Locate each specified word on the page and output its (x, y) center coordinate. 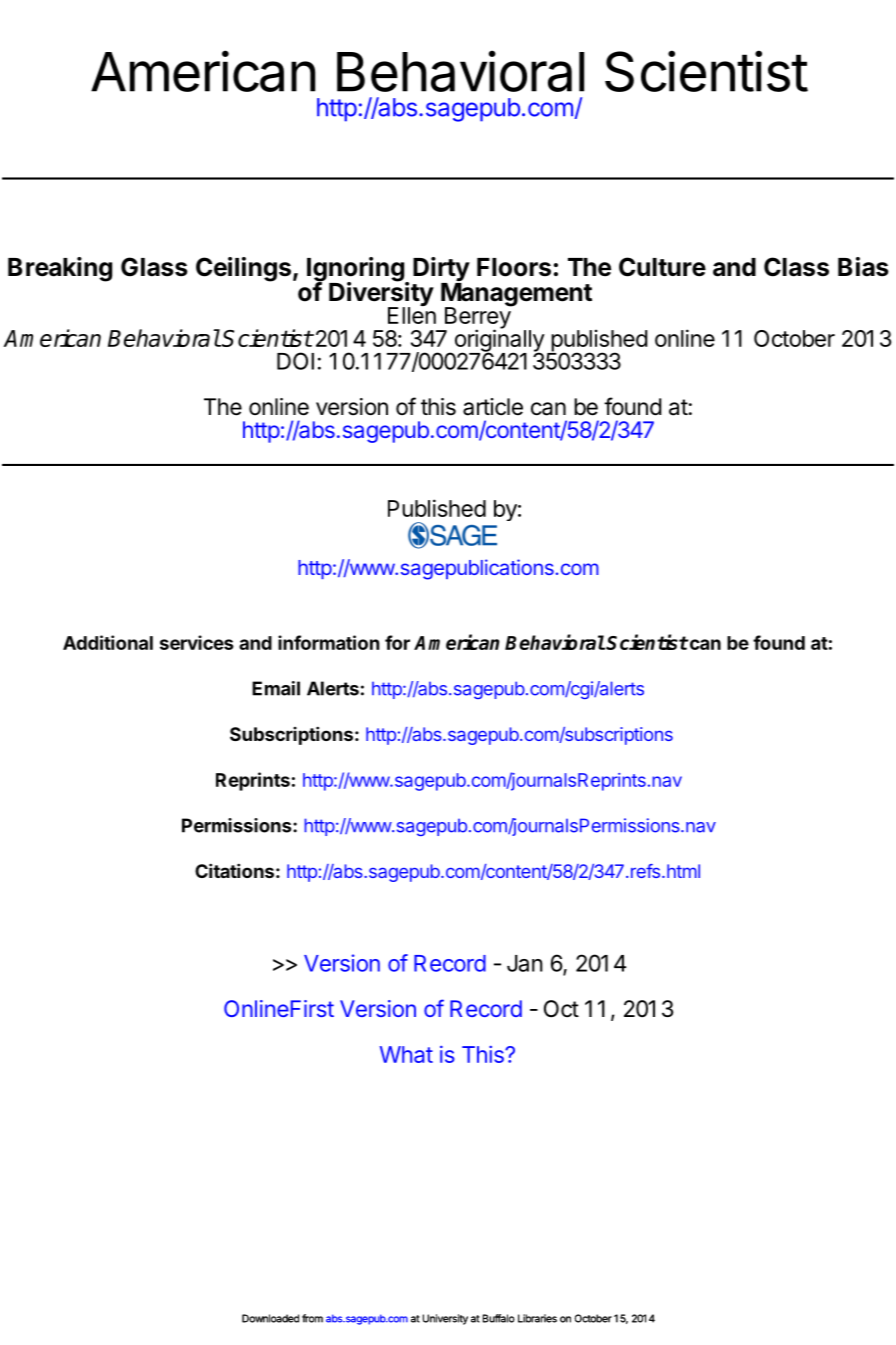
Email (276, 688)
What (406, 1054)
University (445, 1319)
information (329, 642)
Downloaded (270, 1318)
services (197, 642)
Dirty (441, 270)
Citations (234, 870)
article (493, 407)
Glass (154, 267)
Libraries (537, 1318)
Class (796, 267)
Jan (525, 963)
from (312, 1318)
